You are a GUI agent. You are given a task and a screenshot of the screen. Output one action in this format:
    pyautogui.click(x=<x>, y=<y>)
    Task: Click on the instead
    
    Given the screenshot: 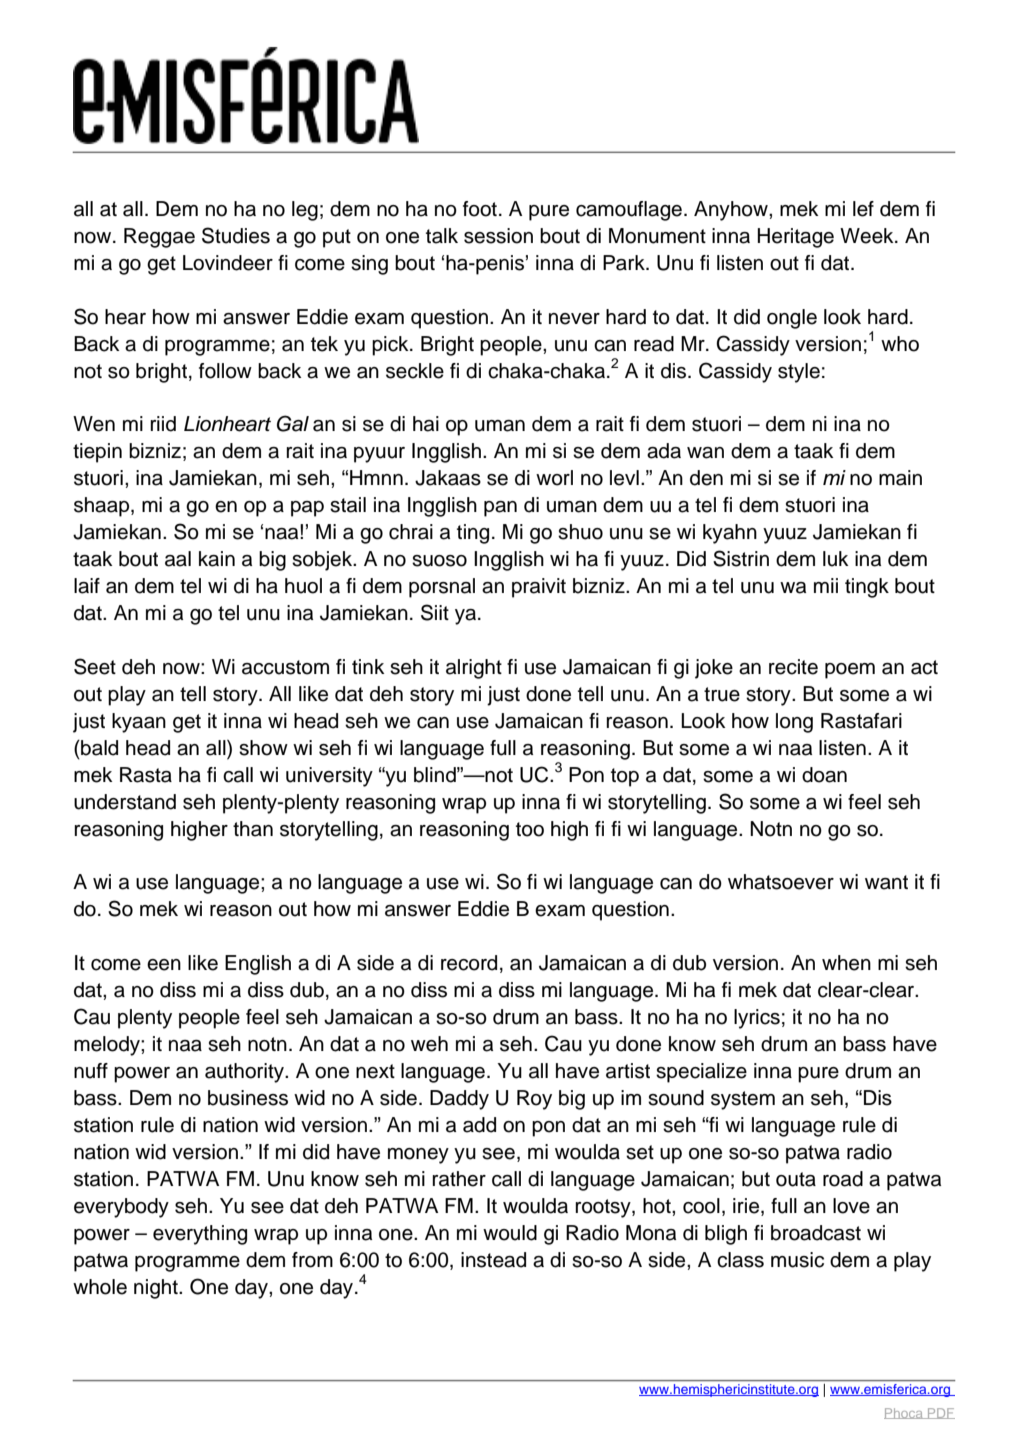 What is the action you would take?
    pyautogui.click(x=493, y=1260)
